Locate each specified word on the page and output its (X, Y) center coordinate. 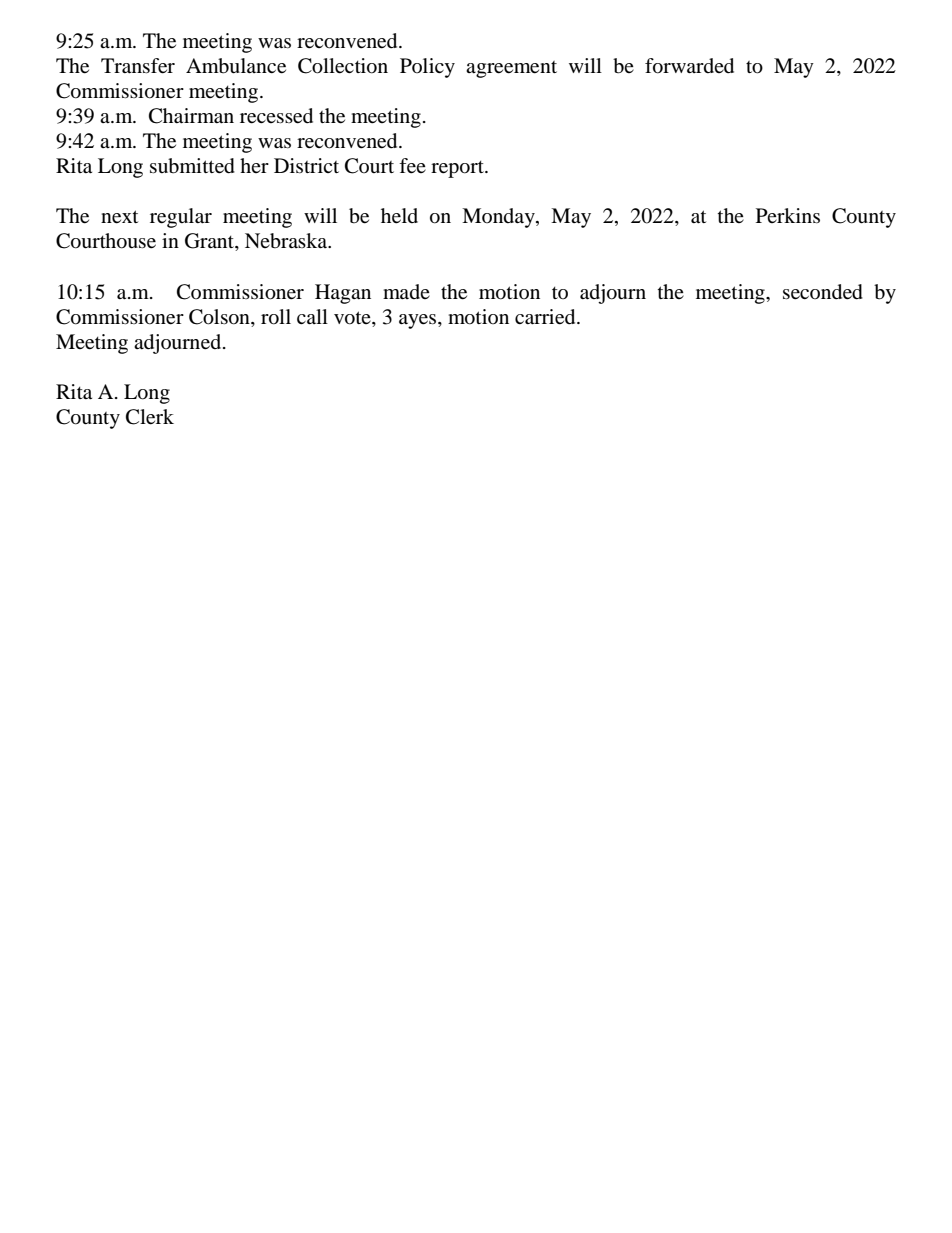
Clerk (150, 417)
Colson (220, 317)
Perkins (788, 215)
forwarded (689, 66)
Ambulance (236, 66)
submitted (192, 166)
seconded (823, 292)
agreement (511, 69)
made (406, 291)
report (458, 169)
